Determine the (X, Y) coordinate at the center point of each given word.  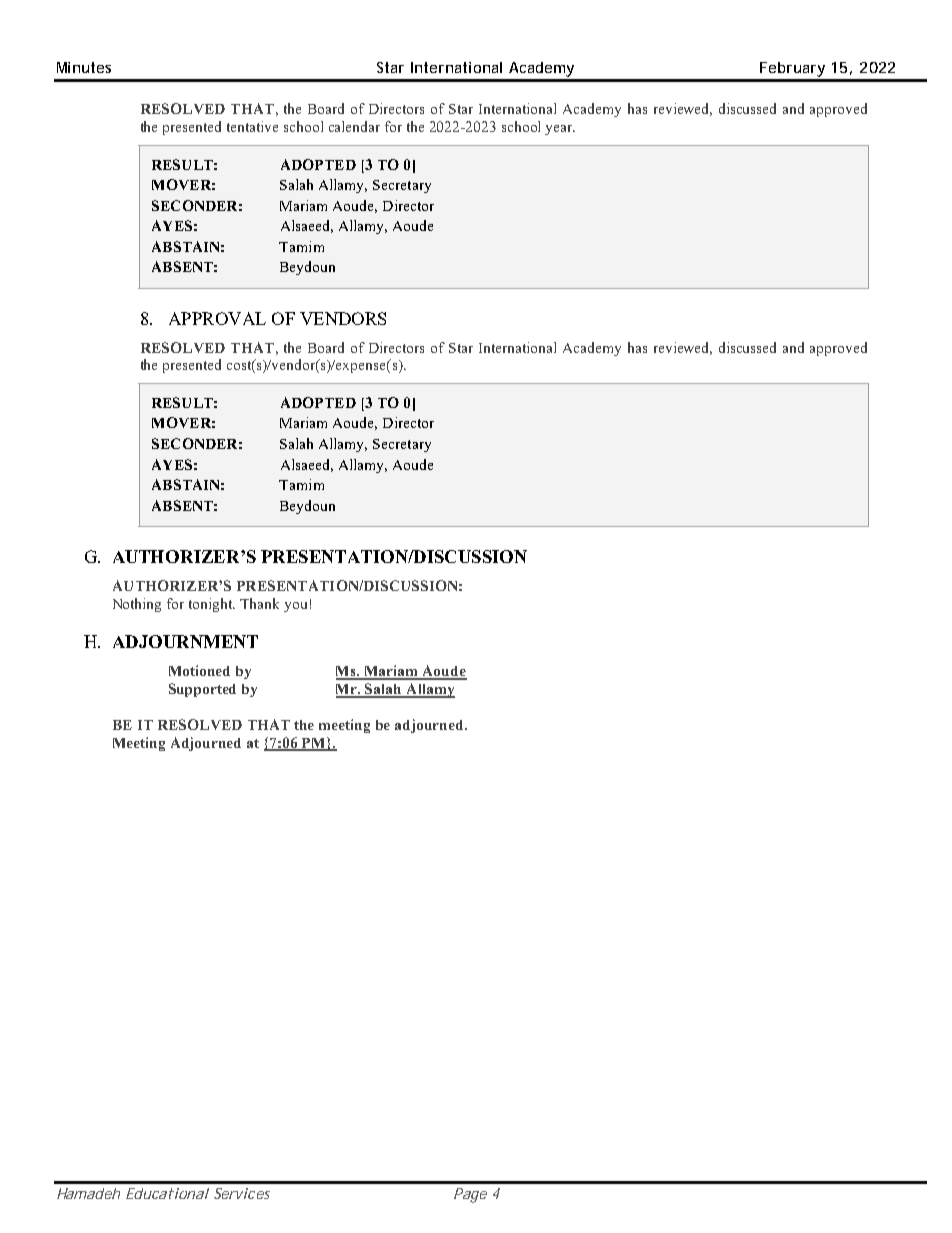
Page (470, 1195)
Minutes (84, 67)
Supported (202, 690)
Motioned (199, 670)
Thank (259, 603)
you (295, 607)
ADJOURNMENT (185, 641)
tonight (212, 605)
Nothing (137, 605)
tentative (252, 126)
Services (242, 1193)
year (560, 130)
